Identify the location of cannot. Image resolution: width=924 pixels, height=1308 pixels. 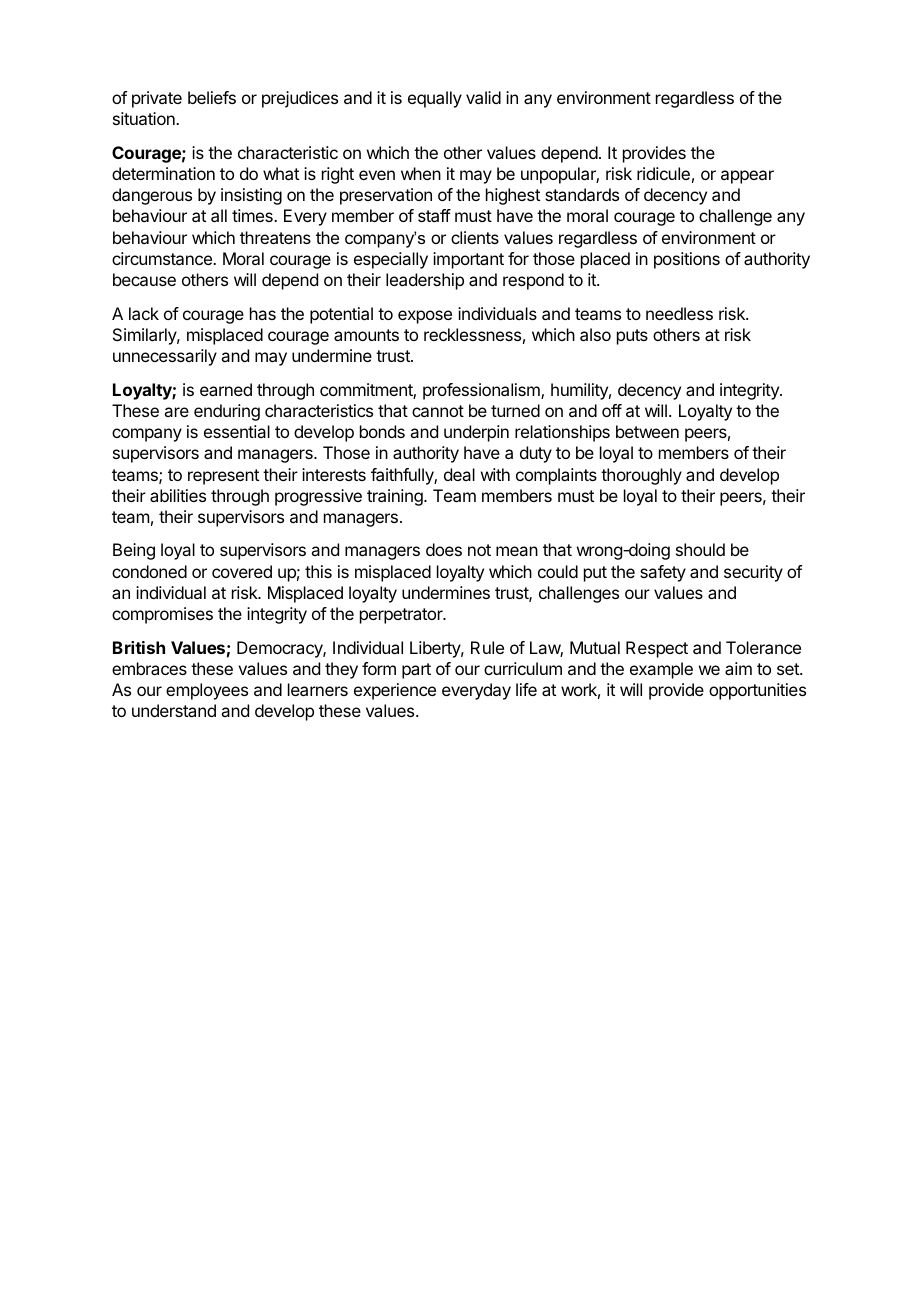
(438, 411).
